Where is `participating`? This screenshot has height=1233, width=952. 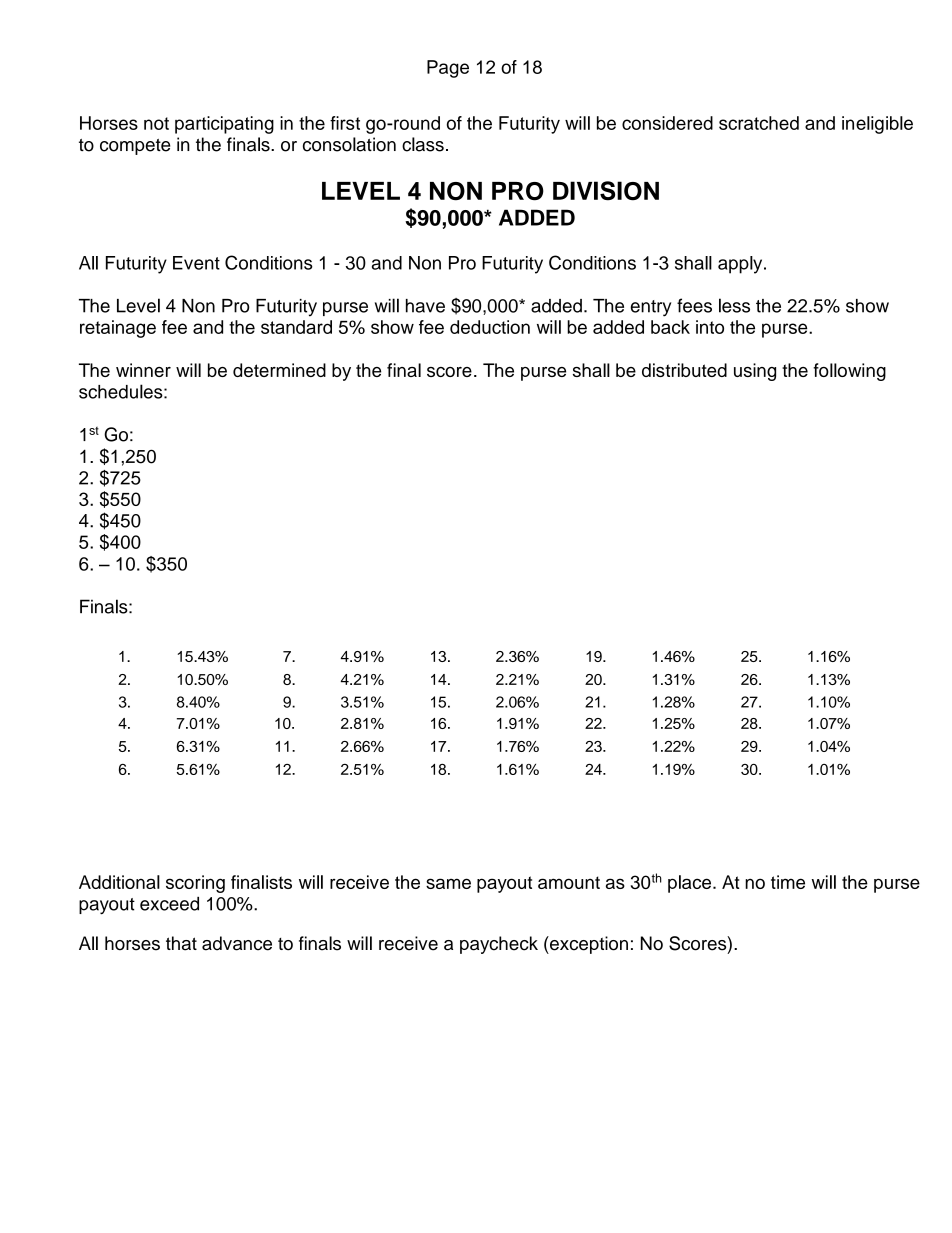 participating is located at coordinates (224, 125).
